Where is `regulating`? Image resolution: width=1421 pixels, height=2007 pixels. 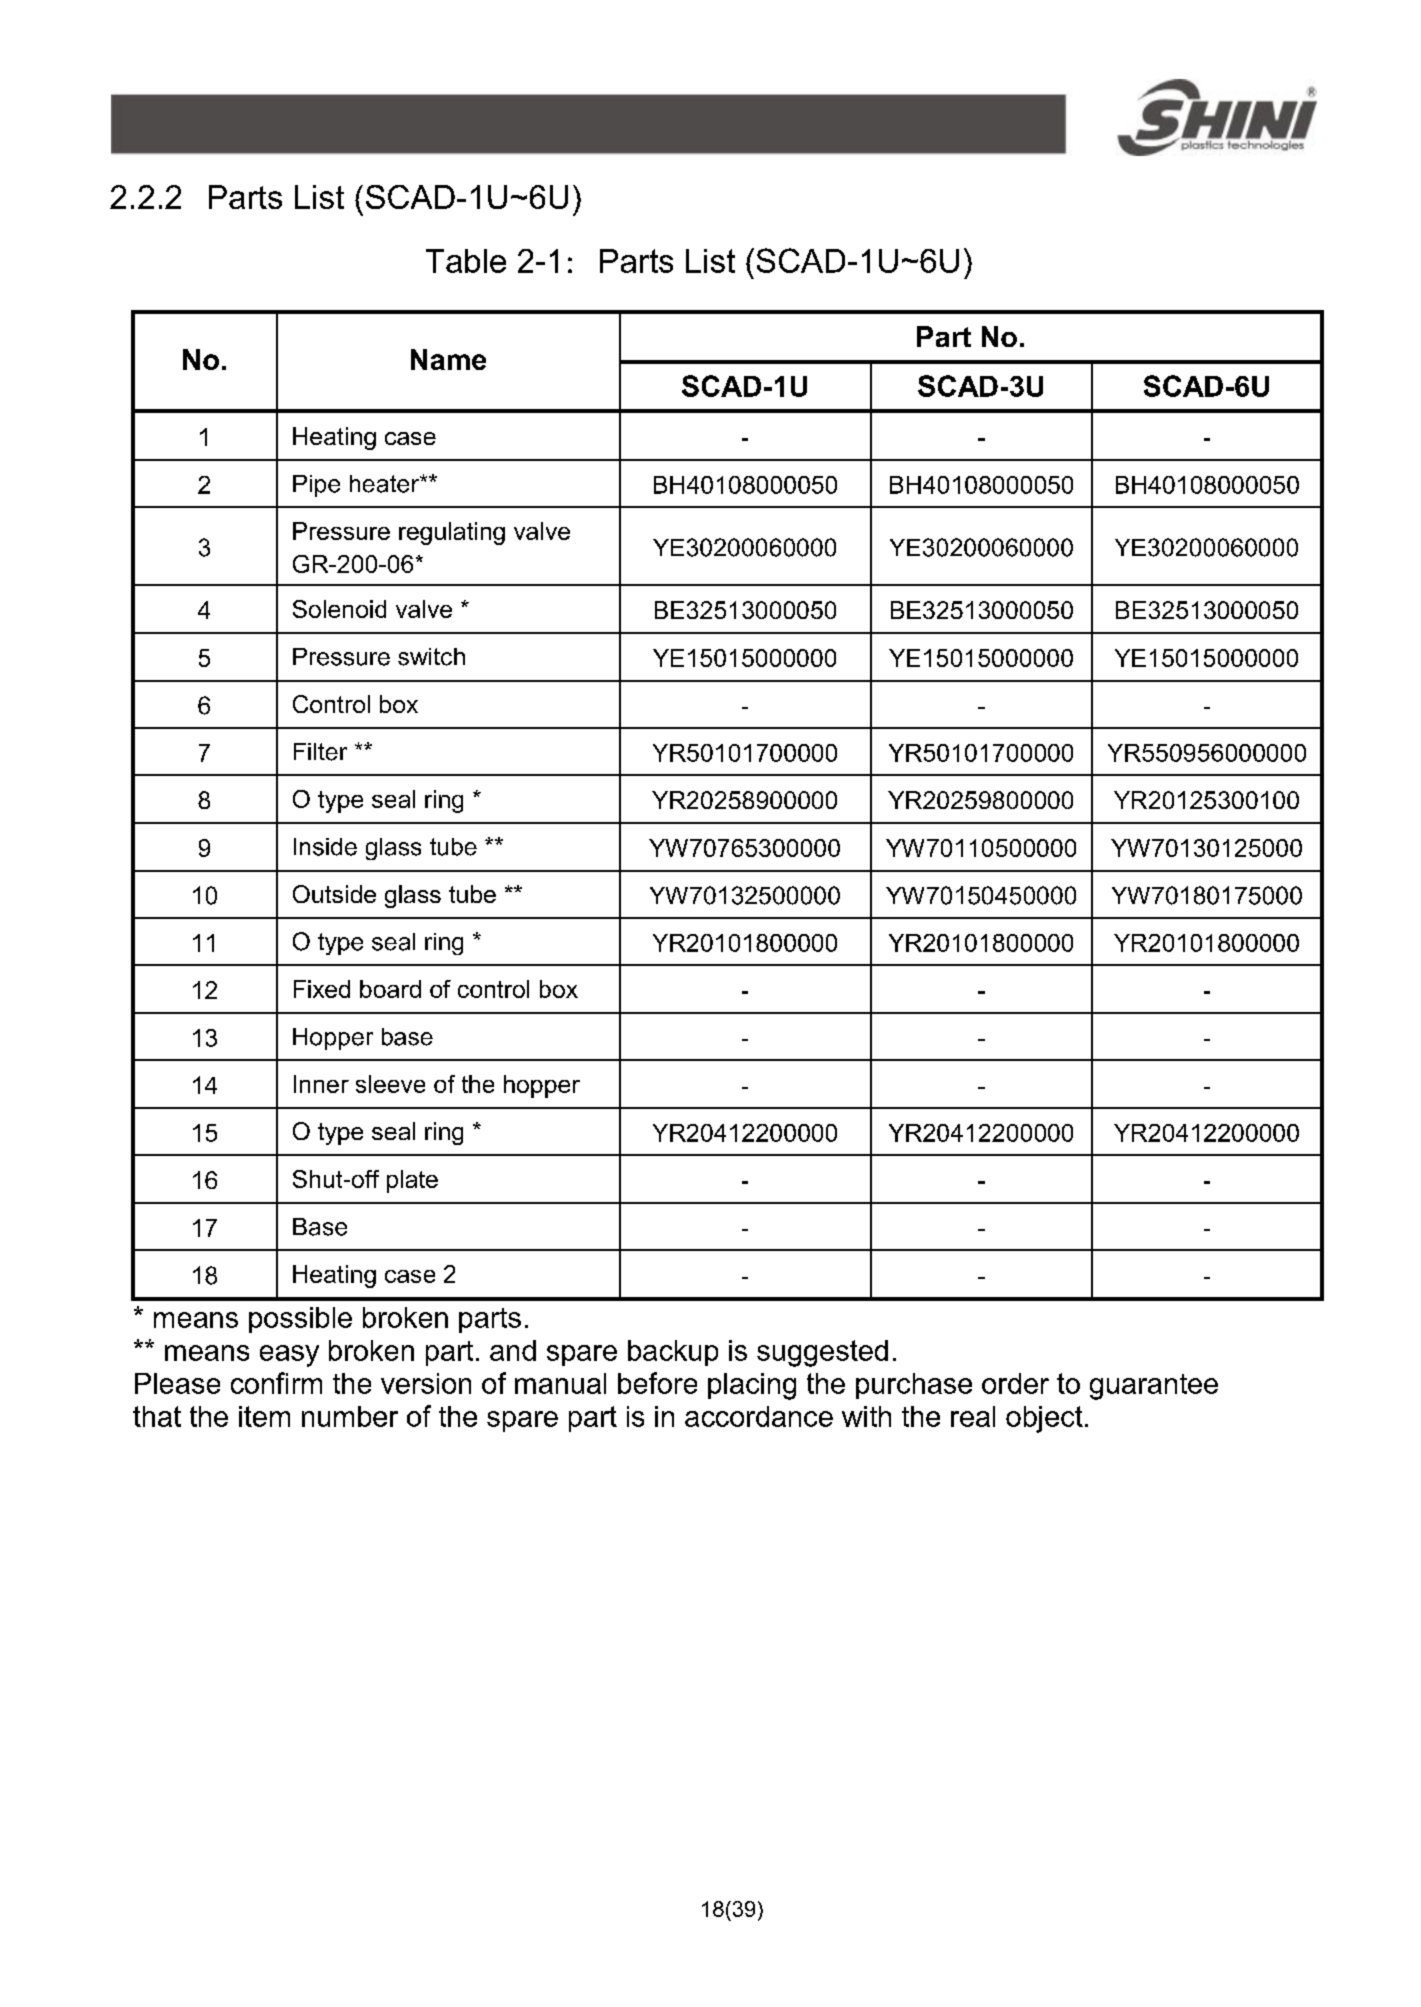 regulating is located at coordinates (452, 533).
